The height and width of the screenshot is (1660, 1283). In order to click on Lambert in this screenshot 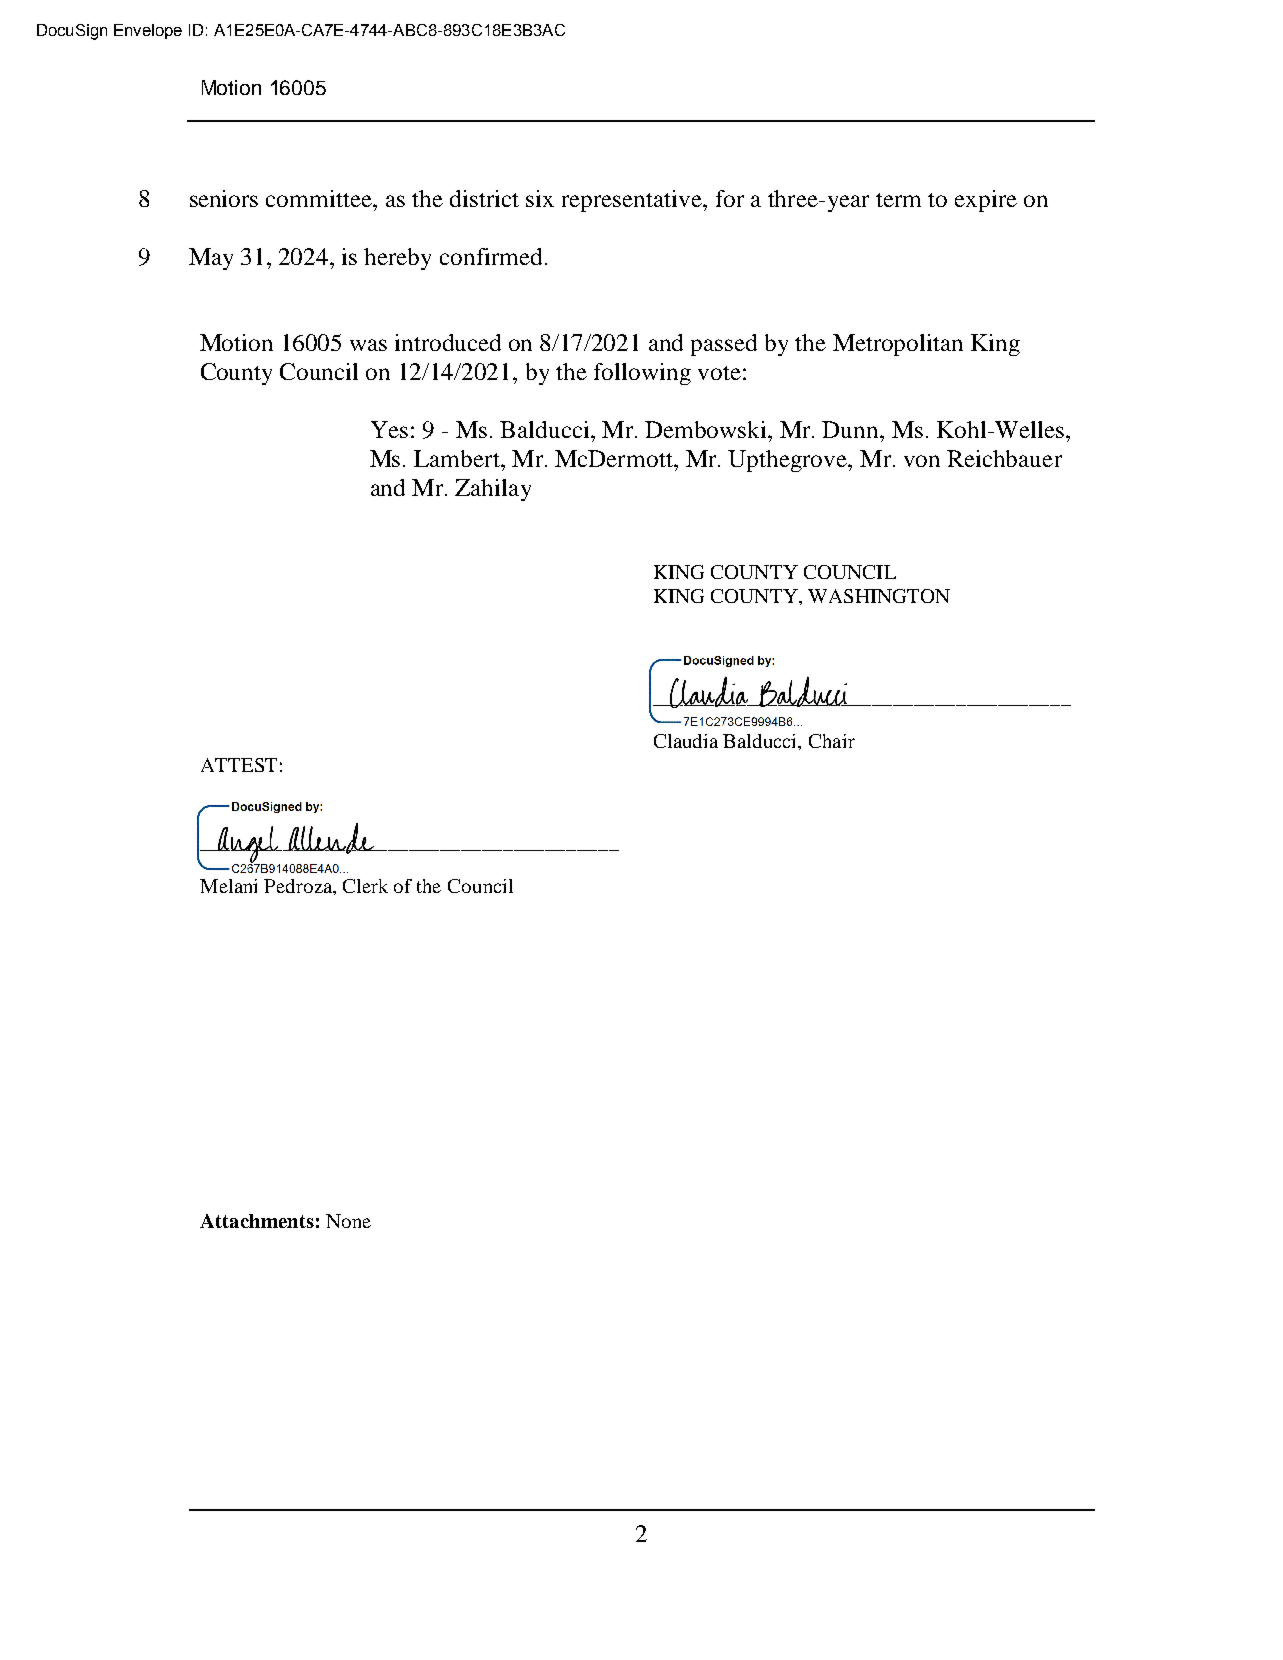, I will do `click(458, 458)`.
